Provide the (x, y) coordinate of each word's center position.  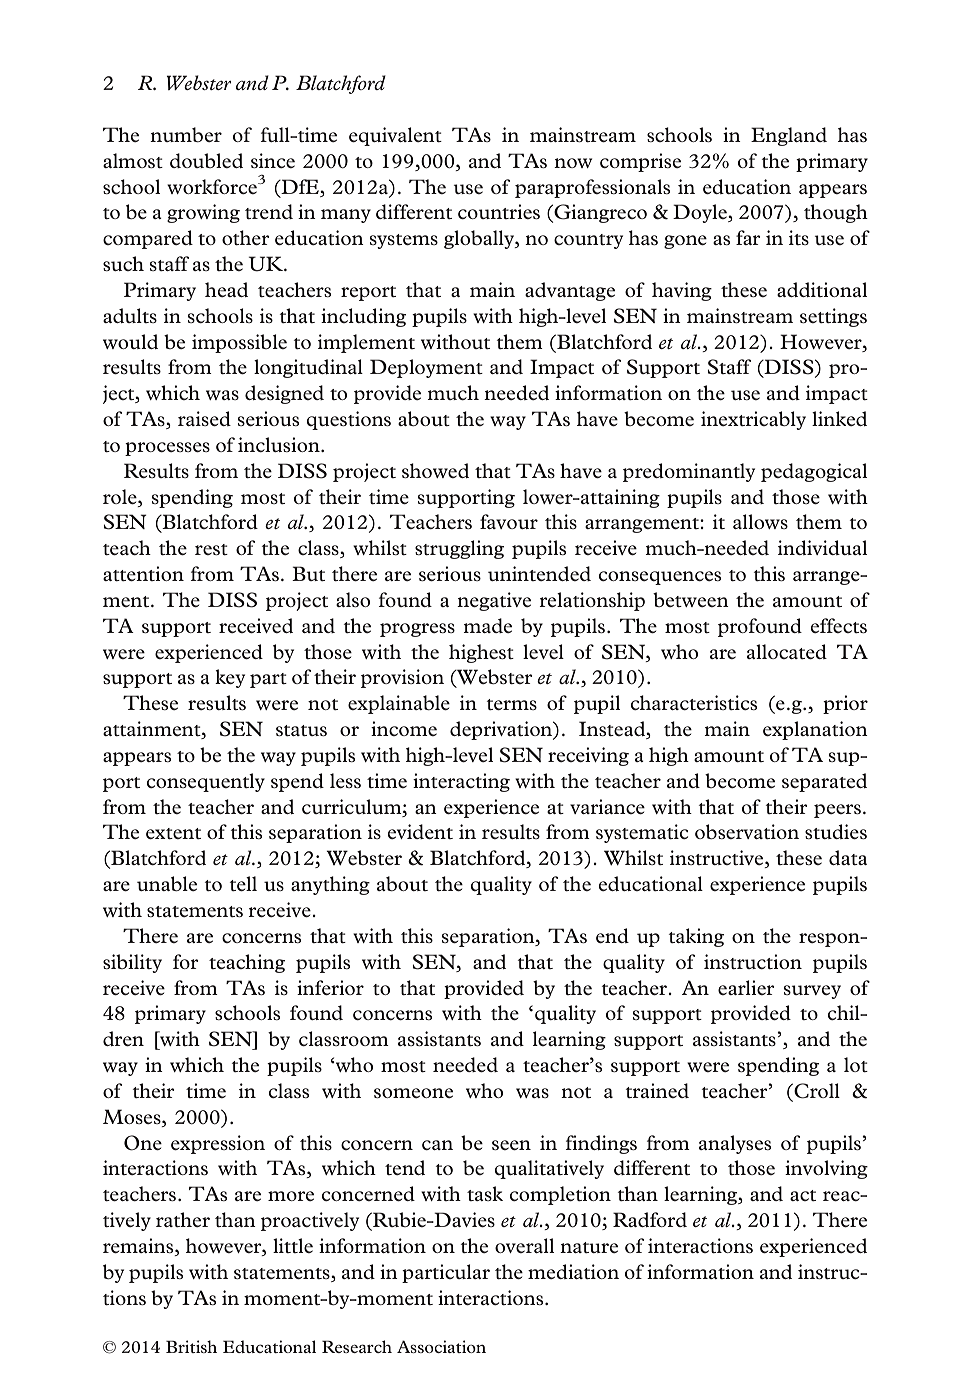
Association (441, 1346)
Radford (650, 1219)
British (191, 1346)
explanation (815, 730)
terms (512, 704)
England (789, 136)
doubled (206, 160)
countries (499, 211)
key (230, 678)
